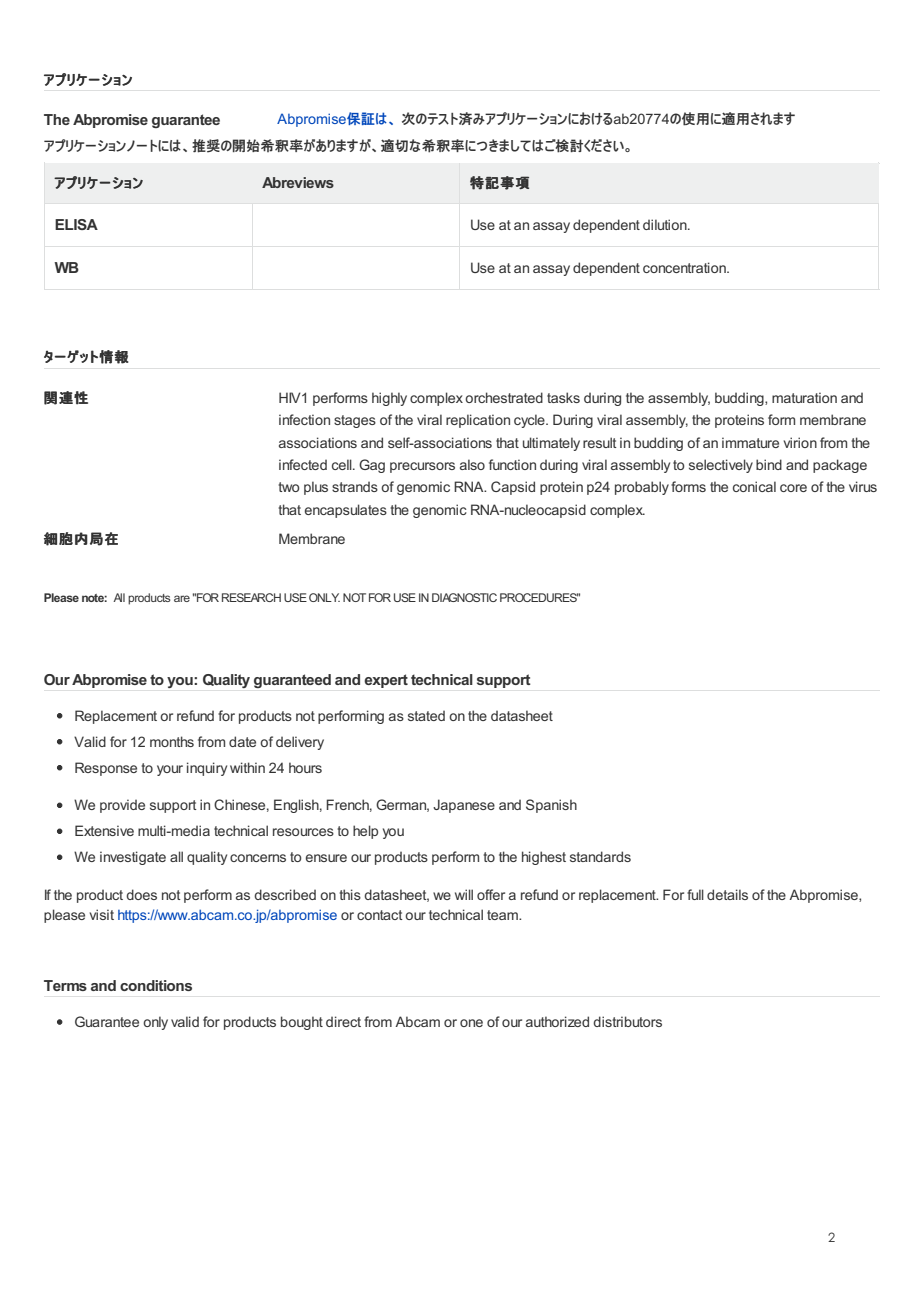 The image size is (924, 1308). I want to click on Spanish, so click(551, 806).
